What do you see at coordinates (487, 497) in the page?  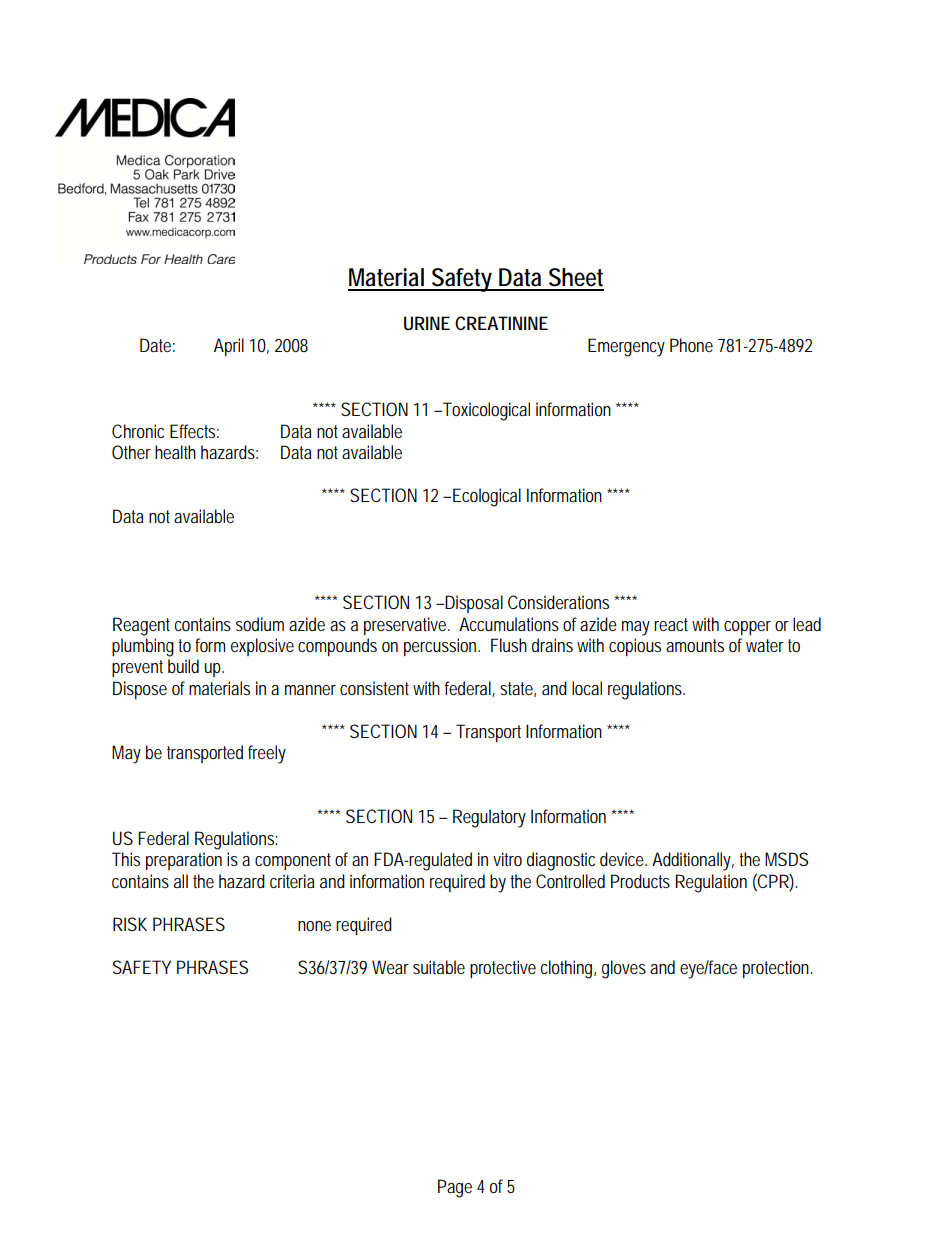 I see `Ecological` at bounding box center [487, 497].
